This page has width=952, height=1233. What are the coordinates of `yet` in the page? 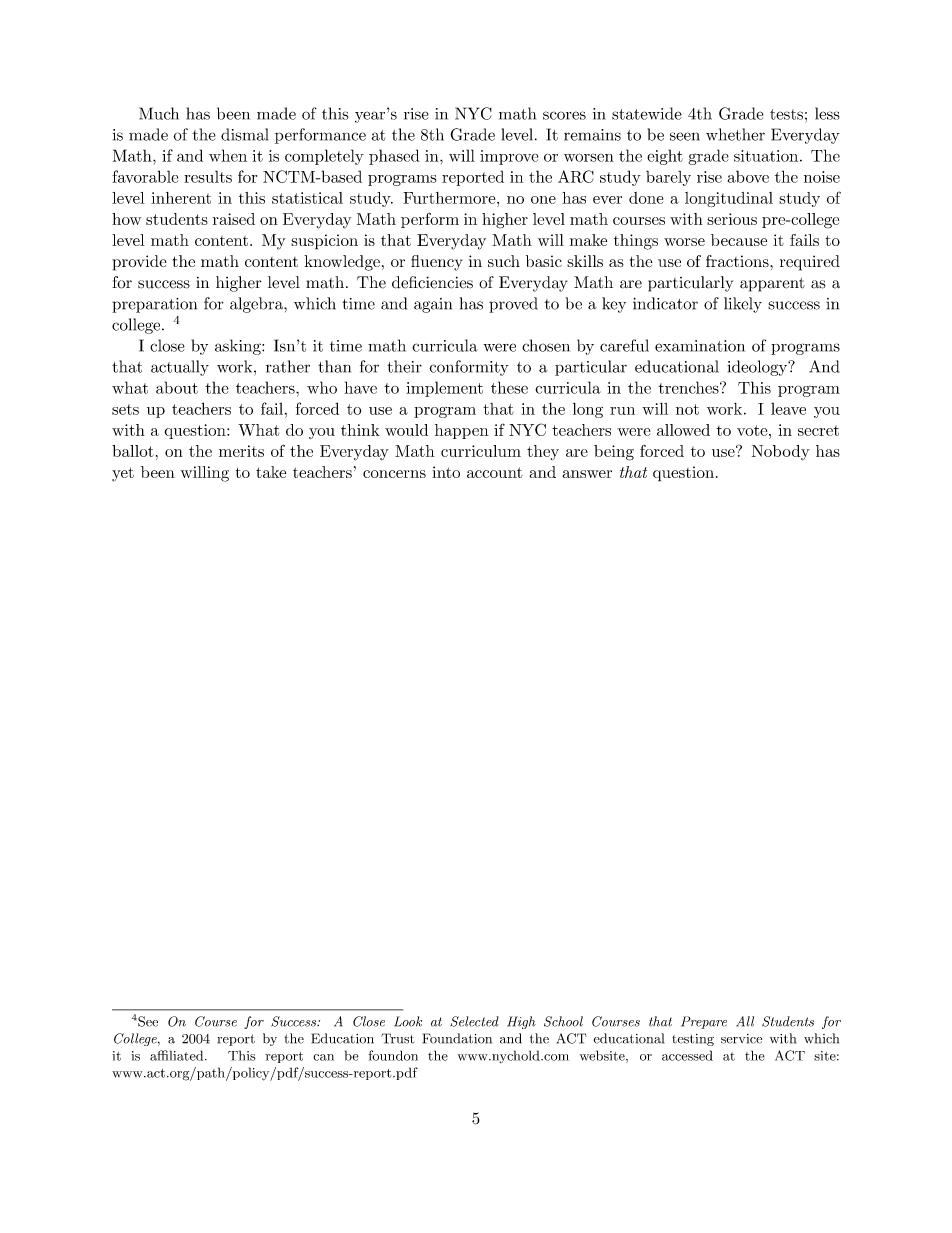 It's located at (123, 474).
